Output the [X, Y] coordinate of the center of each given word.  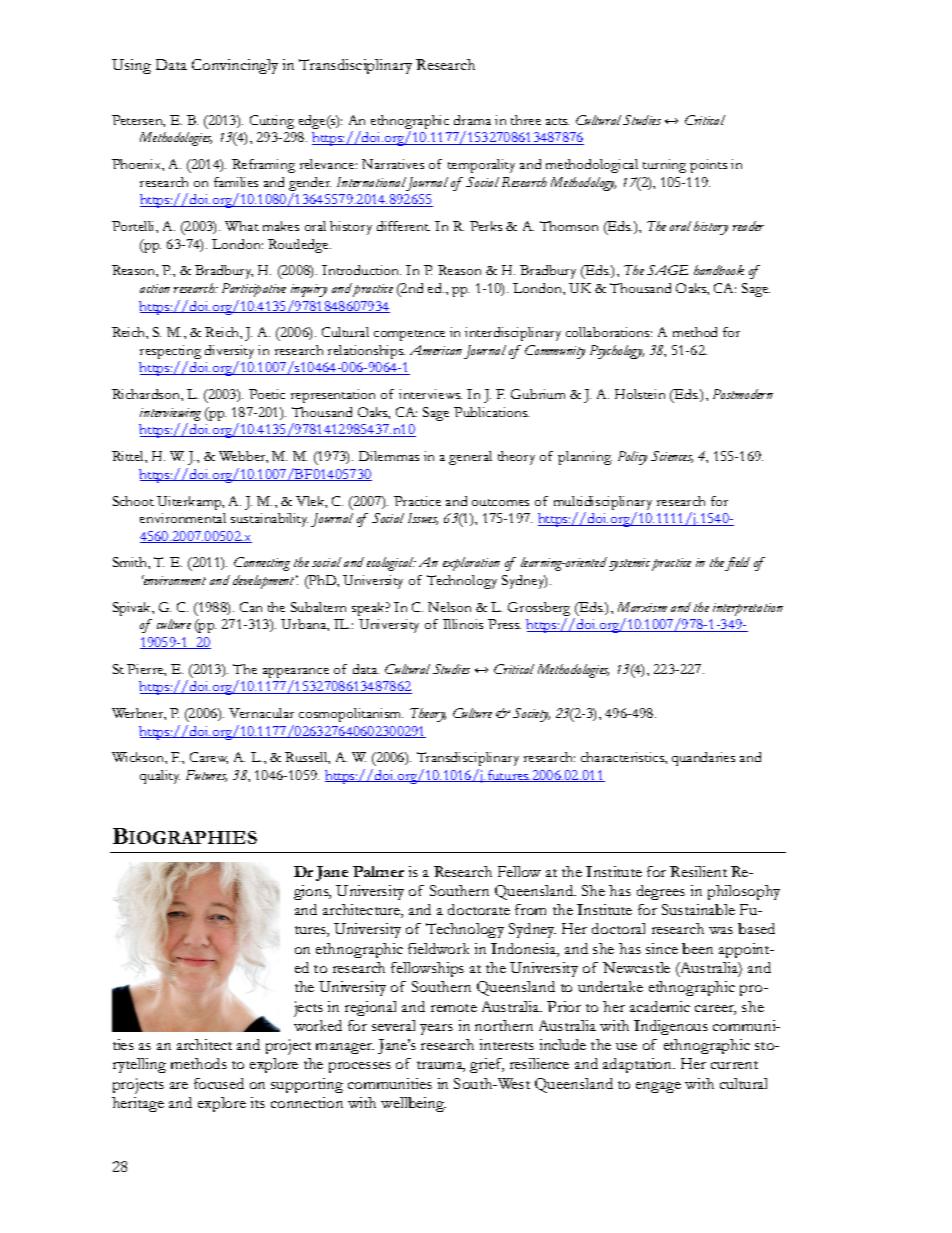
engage [658, 1087]
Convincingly [235, 66]
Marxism [642, 607]
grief [487, 1065]
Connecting [262, 564]
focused [219, 1083]
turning [664, 166]
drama [472, 120]
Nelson [449, 607]
